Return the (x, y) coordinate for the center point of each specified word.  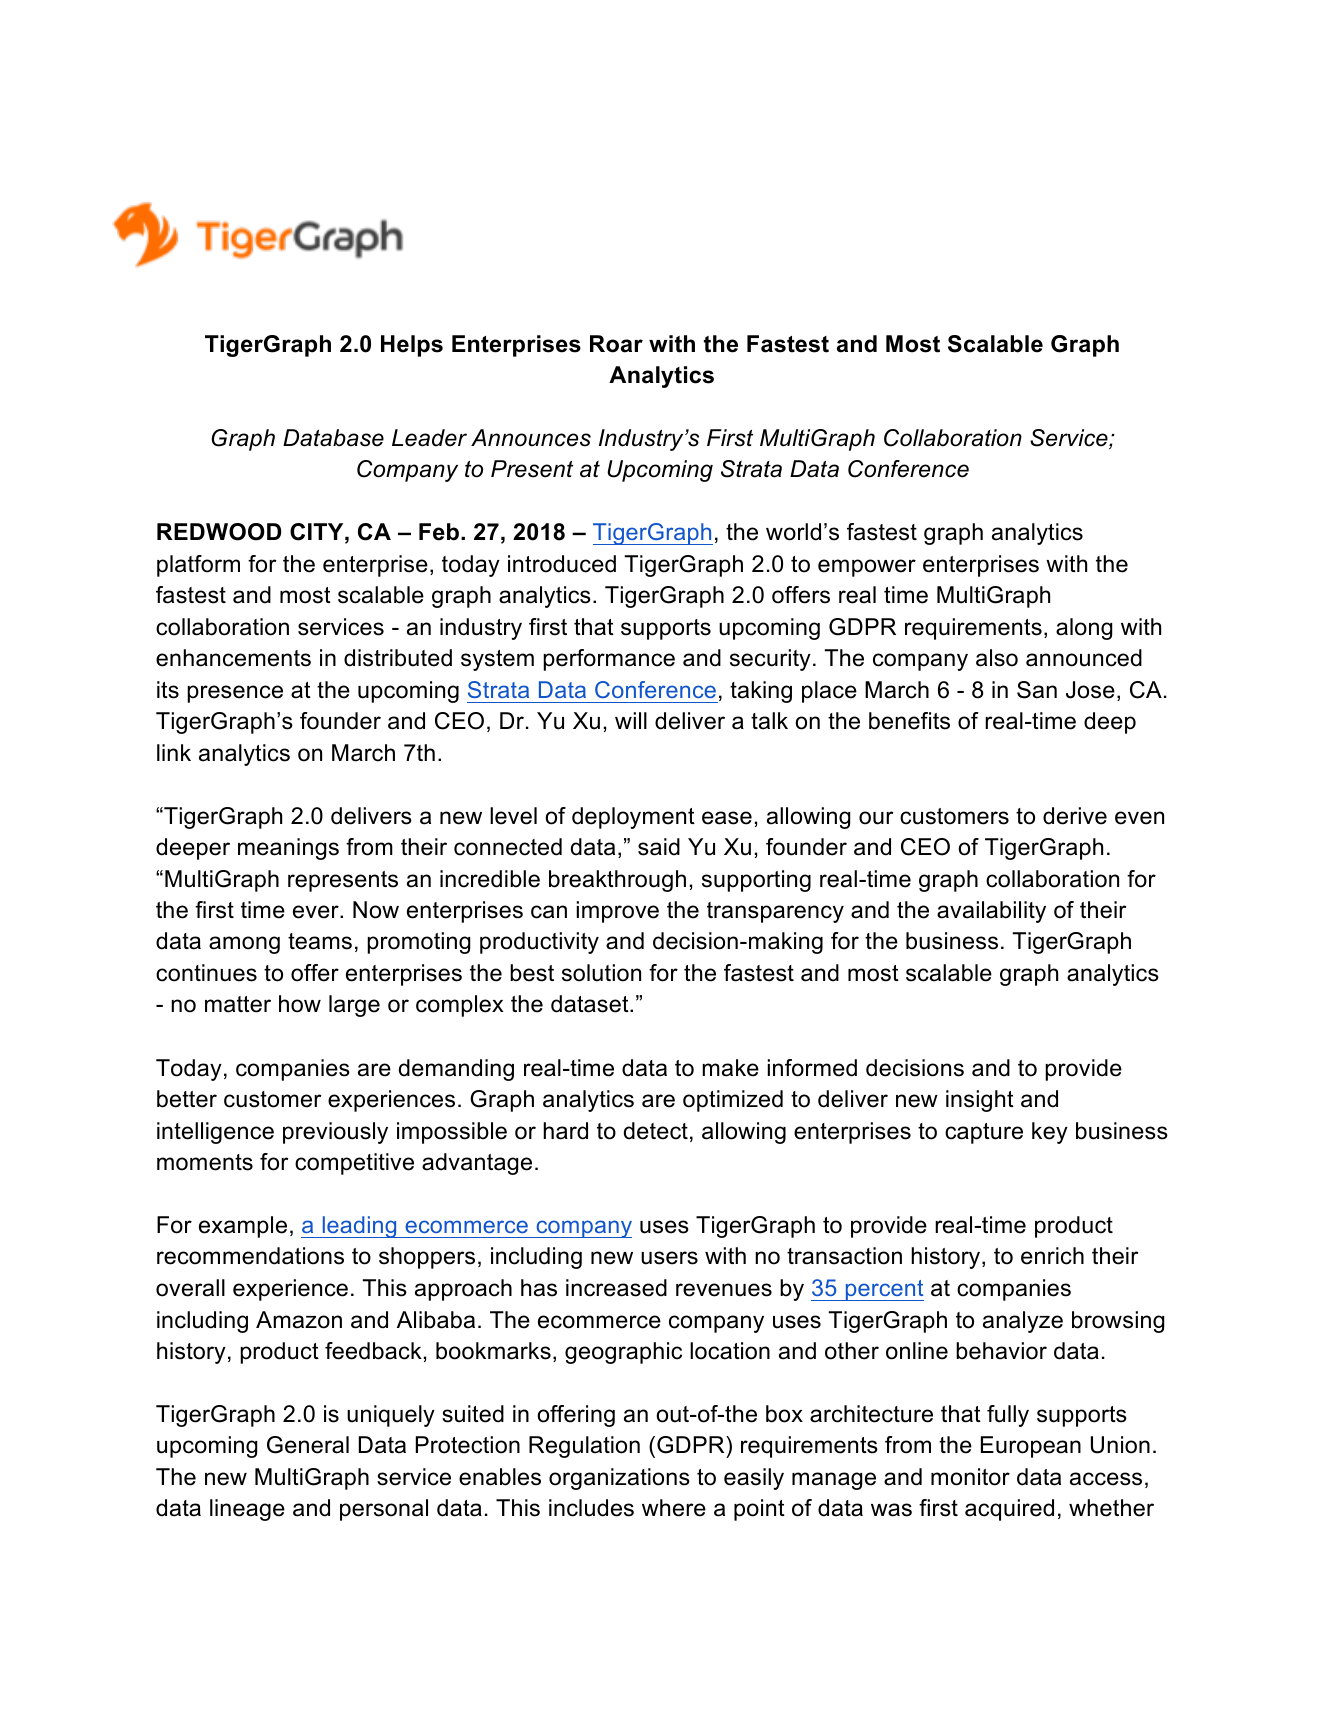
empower (867, 568)
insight (980, 1101)
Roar (616, 344)
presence (235, 694)
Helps (412, 346)
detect (656, 1131)
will (631, 720)
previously (335, 1133)
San (1037, 690)
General (308, 1445)
